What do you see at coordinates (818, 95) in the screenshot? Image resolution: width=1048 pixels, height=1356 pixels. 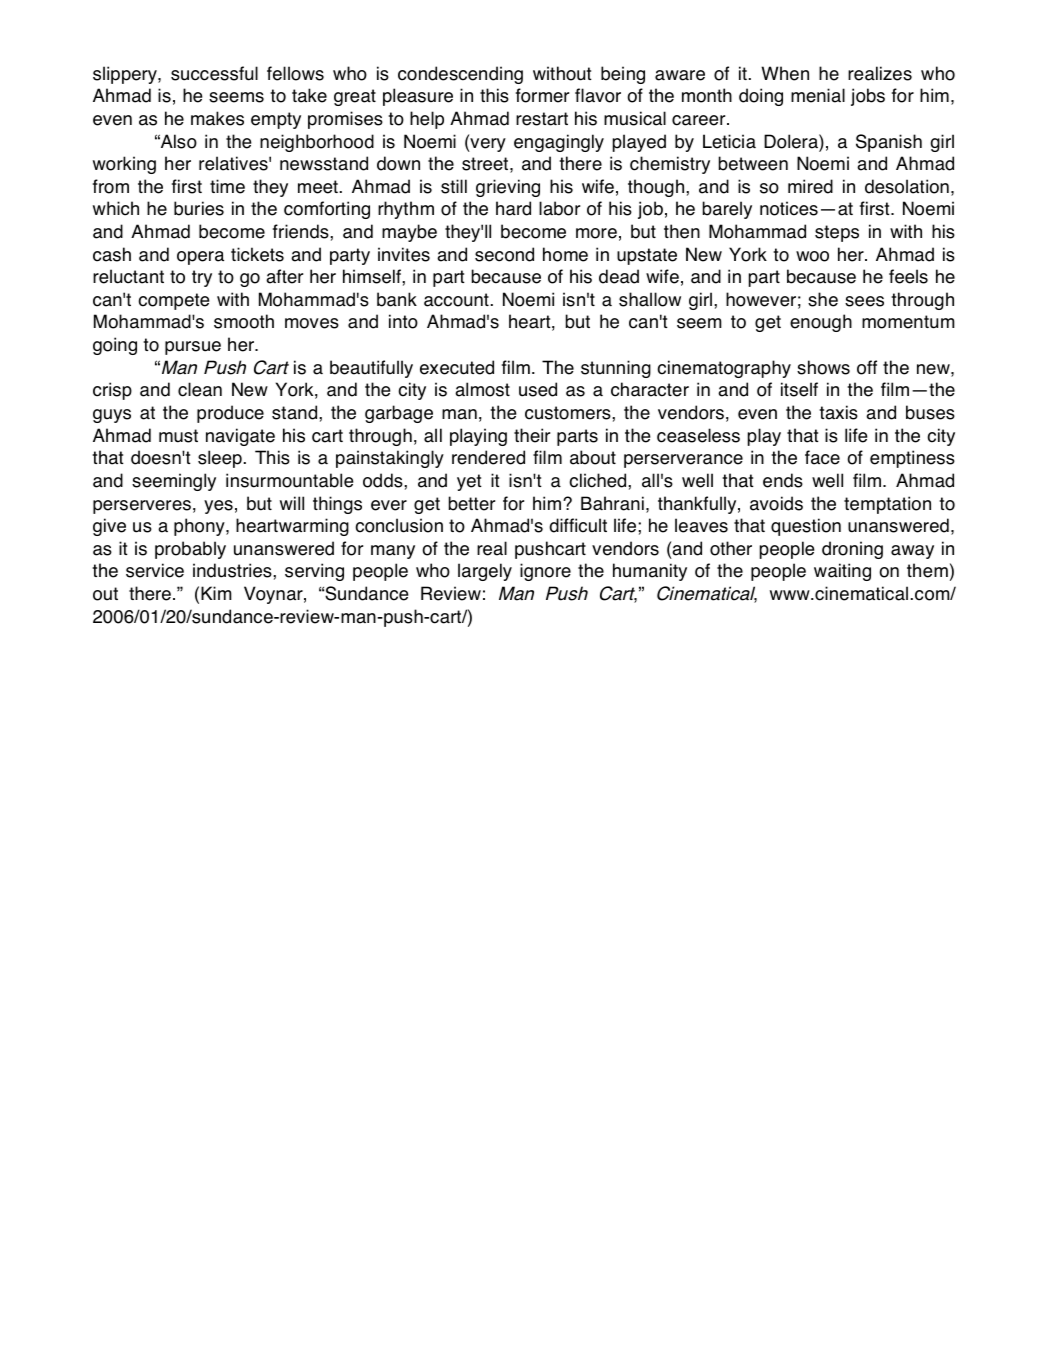 I see `menial` at bounding box center [818, 95].
